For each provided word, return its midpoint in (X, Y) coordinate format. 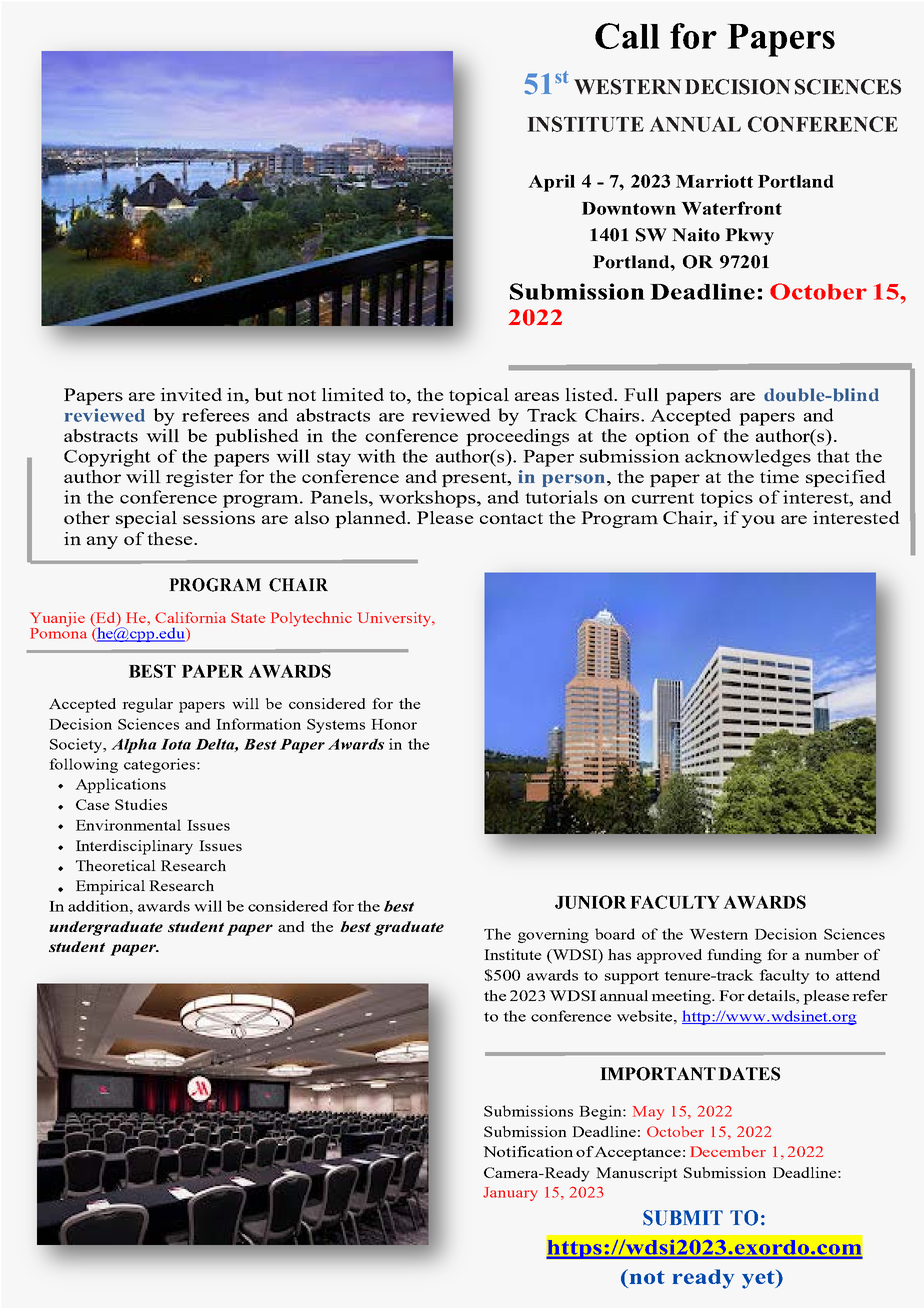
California (190, 617)
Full (641, 394)
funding (734, 956)
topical (479, 396)
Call (627, 36)
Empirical (110, 887)
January (510, 1194)
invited (191, 394)
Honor (394, 724)
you (758, 521)
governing (553, 935)
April (551, 183)
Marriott (714, 181)
